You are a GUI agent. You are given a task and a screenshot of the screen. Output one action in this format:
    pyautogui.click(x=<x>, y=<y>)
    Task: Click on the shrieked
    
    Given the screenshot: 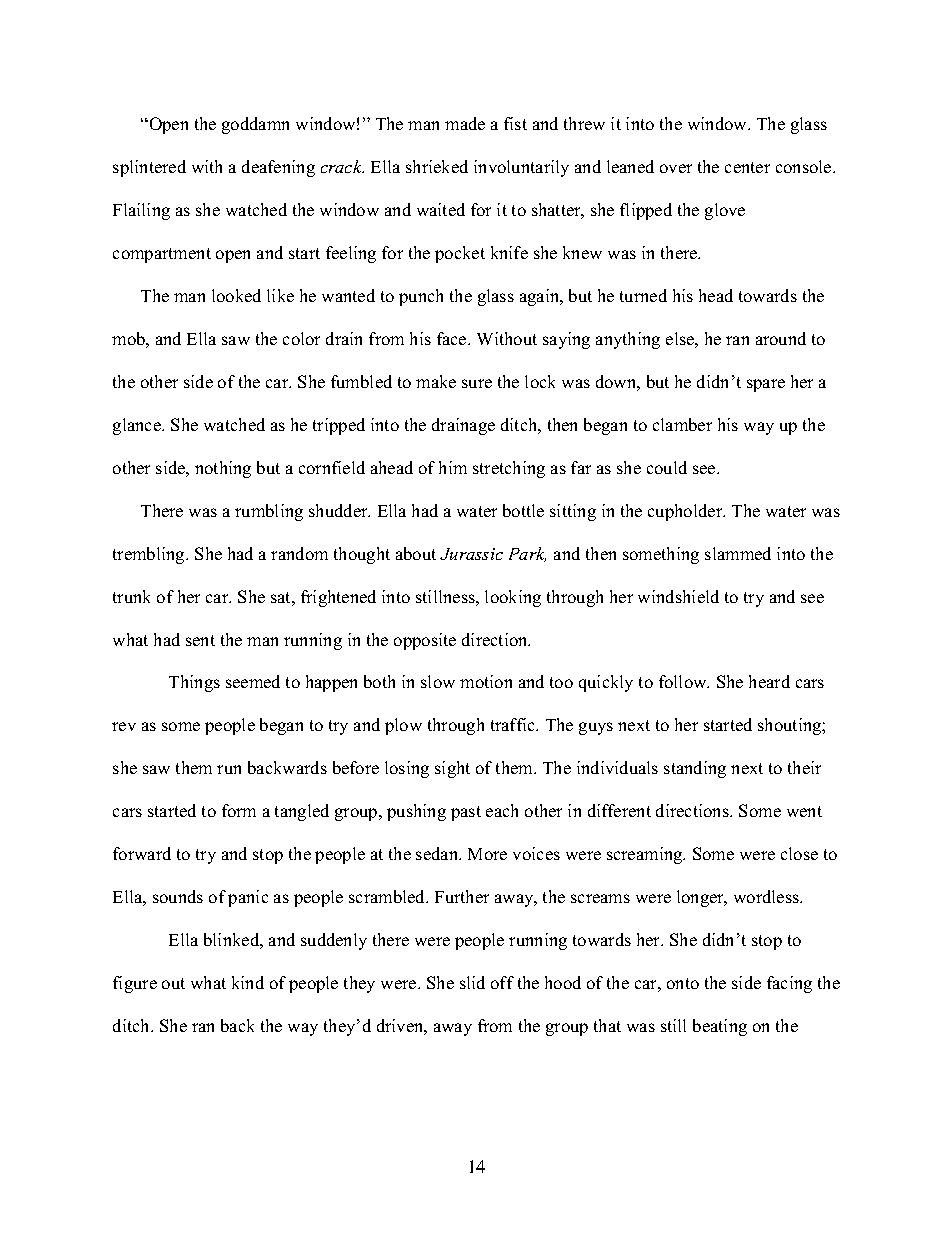 What is the action you would take?
    pyautogui.click(x=437, y=166)
